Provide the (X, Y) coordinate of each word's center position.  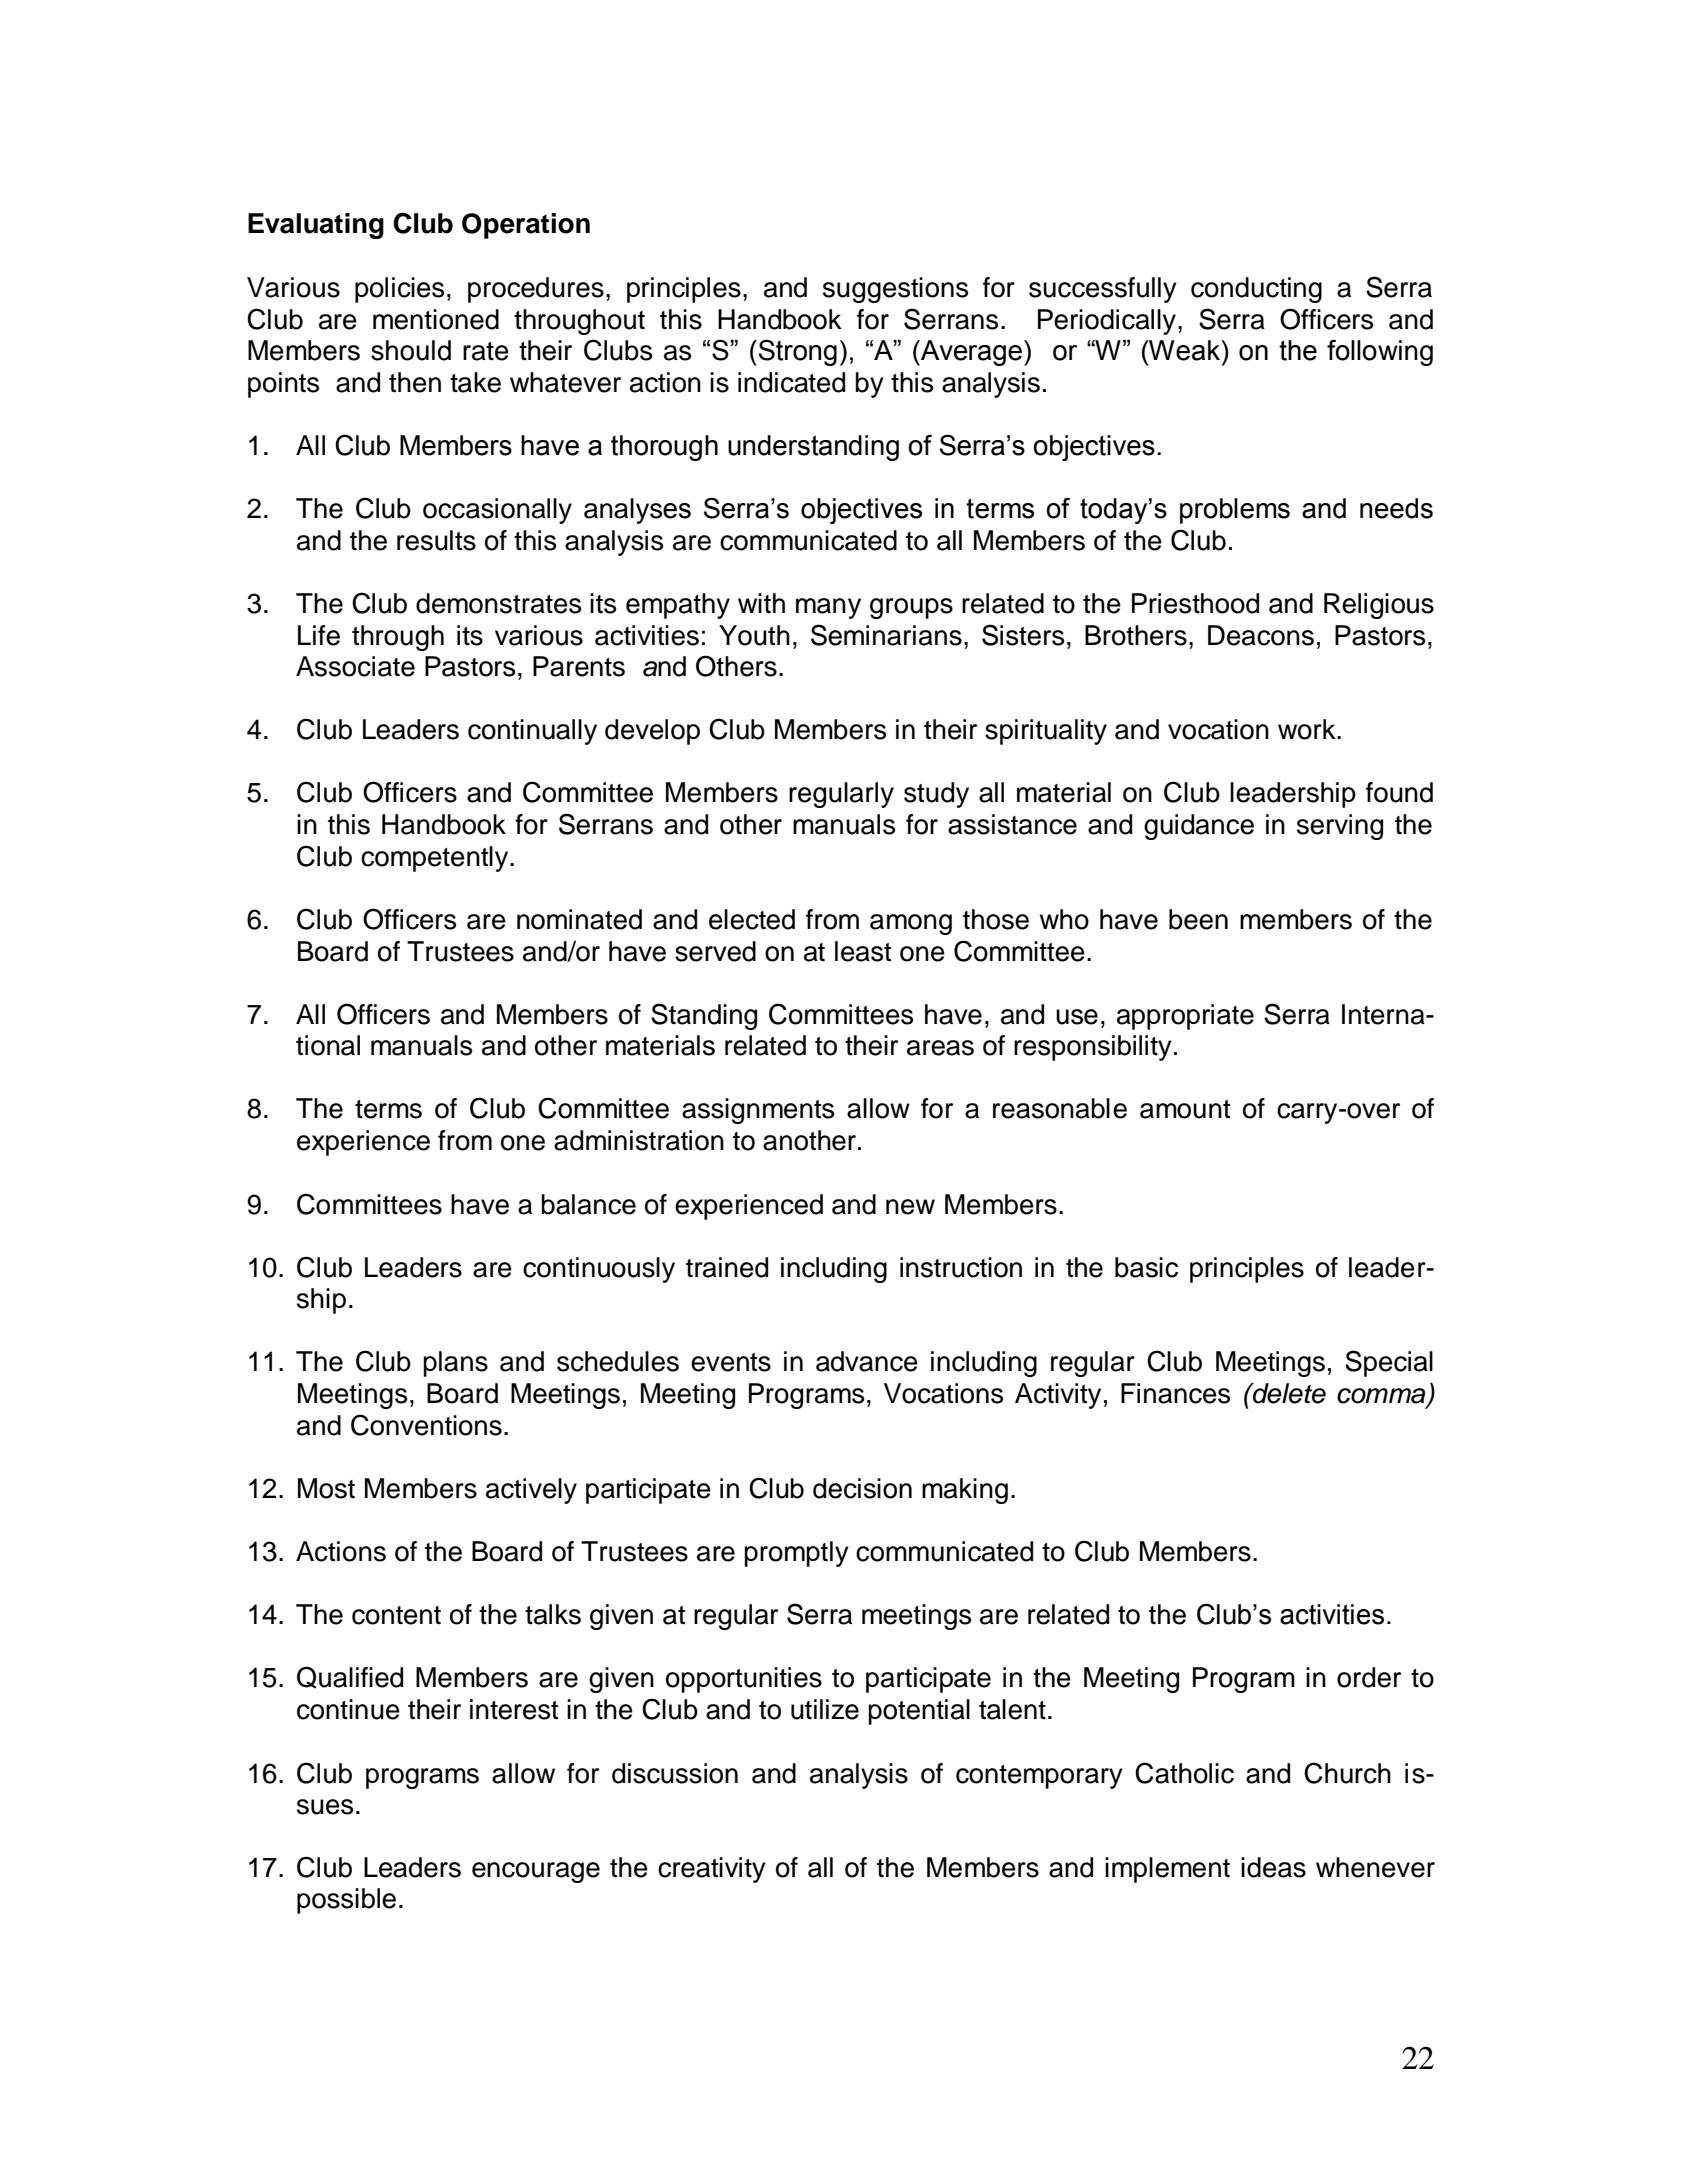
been (1198, 919)
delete (1288, 1393)
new (910, 1207)
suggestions (895, 290)
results (436, 540)
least (863, 951)
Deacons (1261, 635)
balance (588, 1204)
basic (1146, 1267)
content (396, 1615)
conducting (1256, 290)
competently (436, 859)
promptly (796, 1554)
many (828, 608)
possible (346, 1901)
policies (399, 290)
